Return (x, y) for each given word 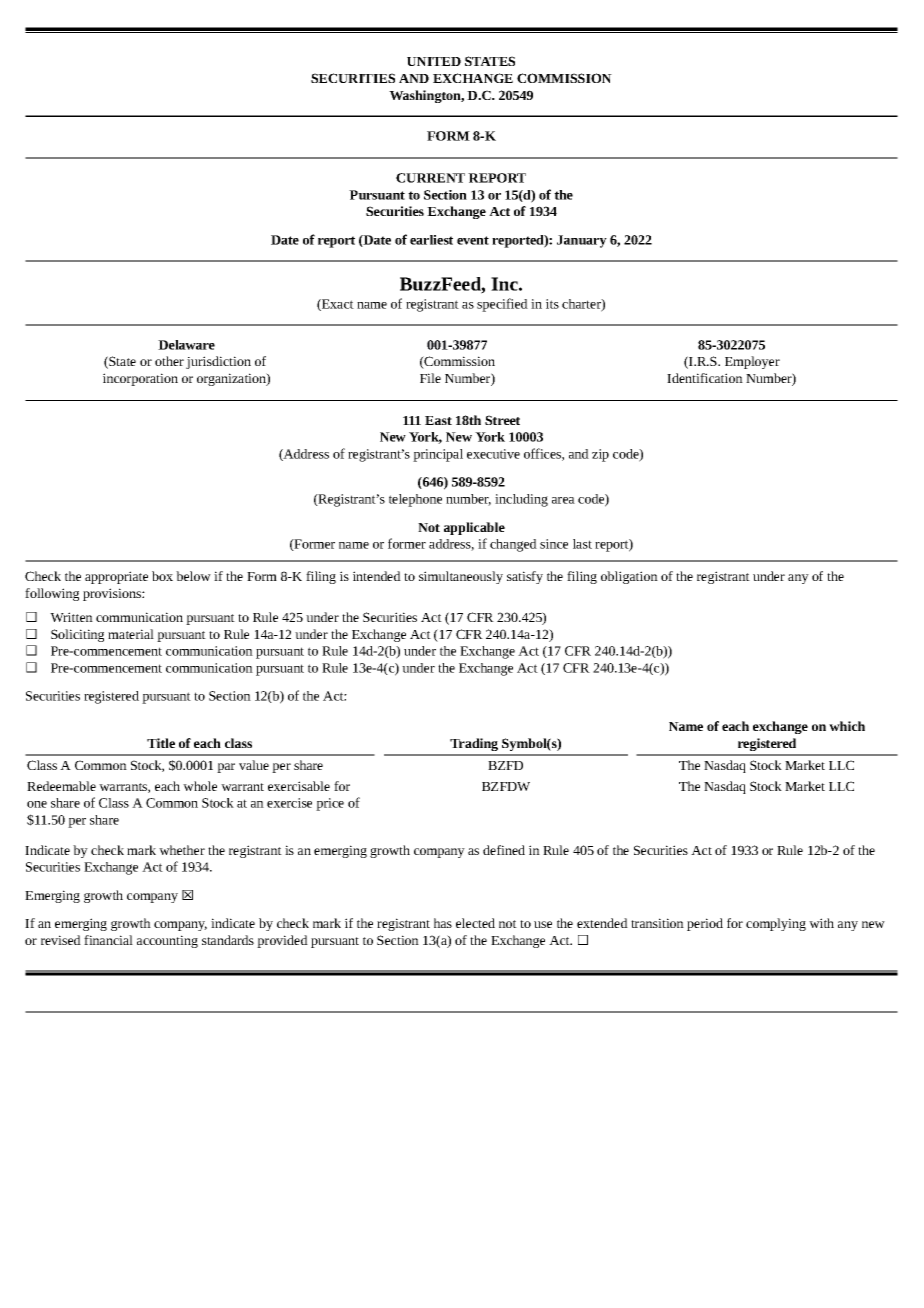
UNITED (434, 61)
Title (161, 743)
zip (600, 455)
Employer (752, 362)
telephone (415, 500)
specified (502, 305)
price (330, 804)
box (162, 576)
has (443, 923)
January (582, 241)
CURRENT (430, 178)
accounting (167, 941)
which (847, 726)
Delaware (186, 345)
